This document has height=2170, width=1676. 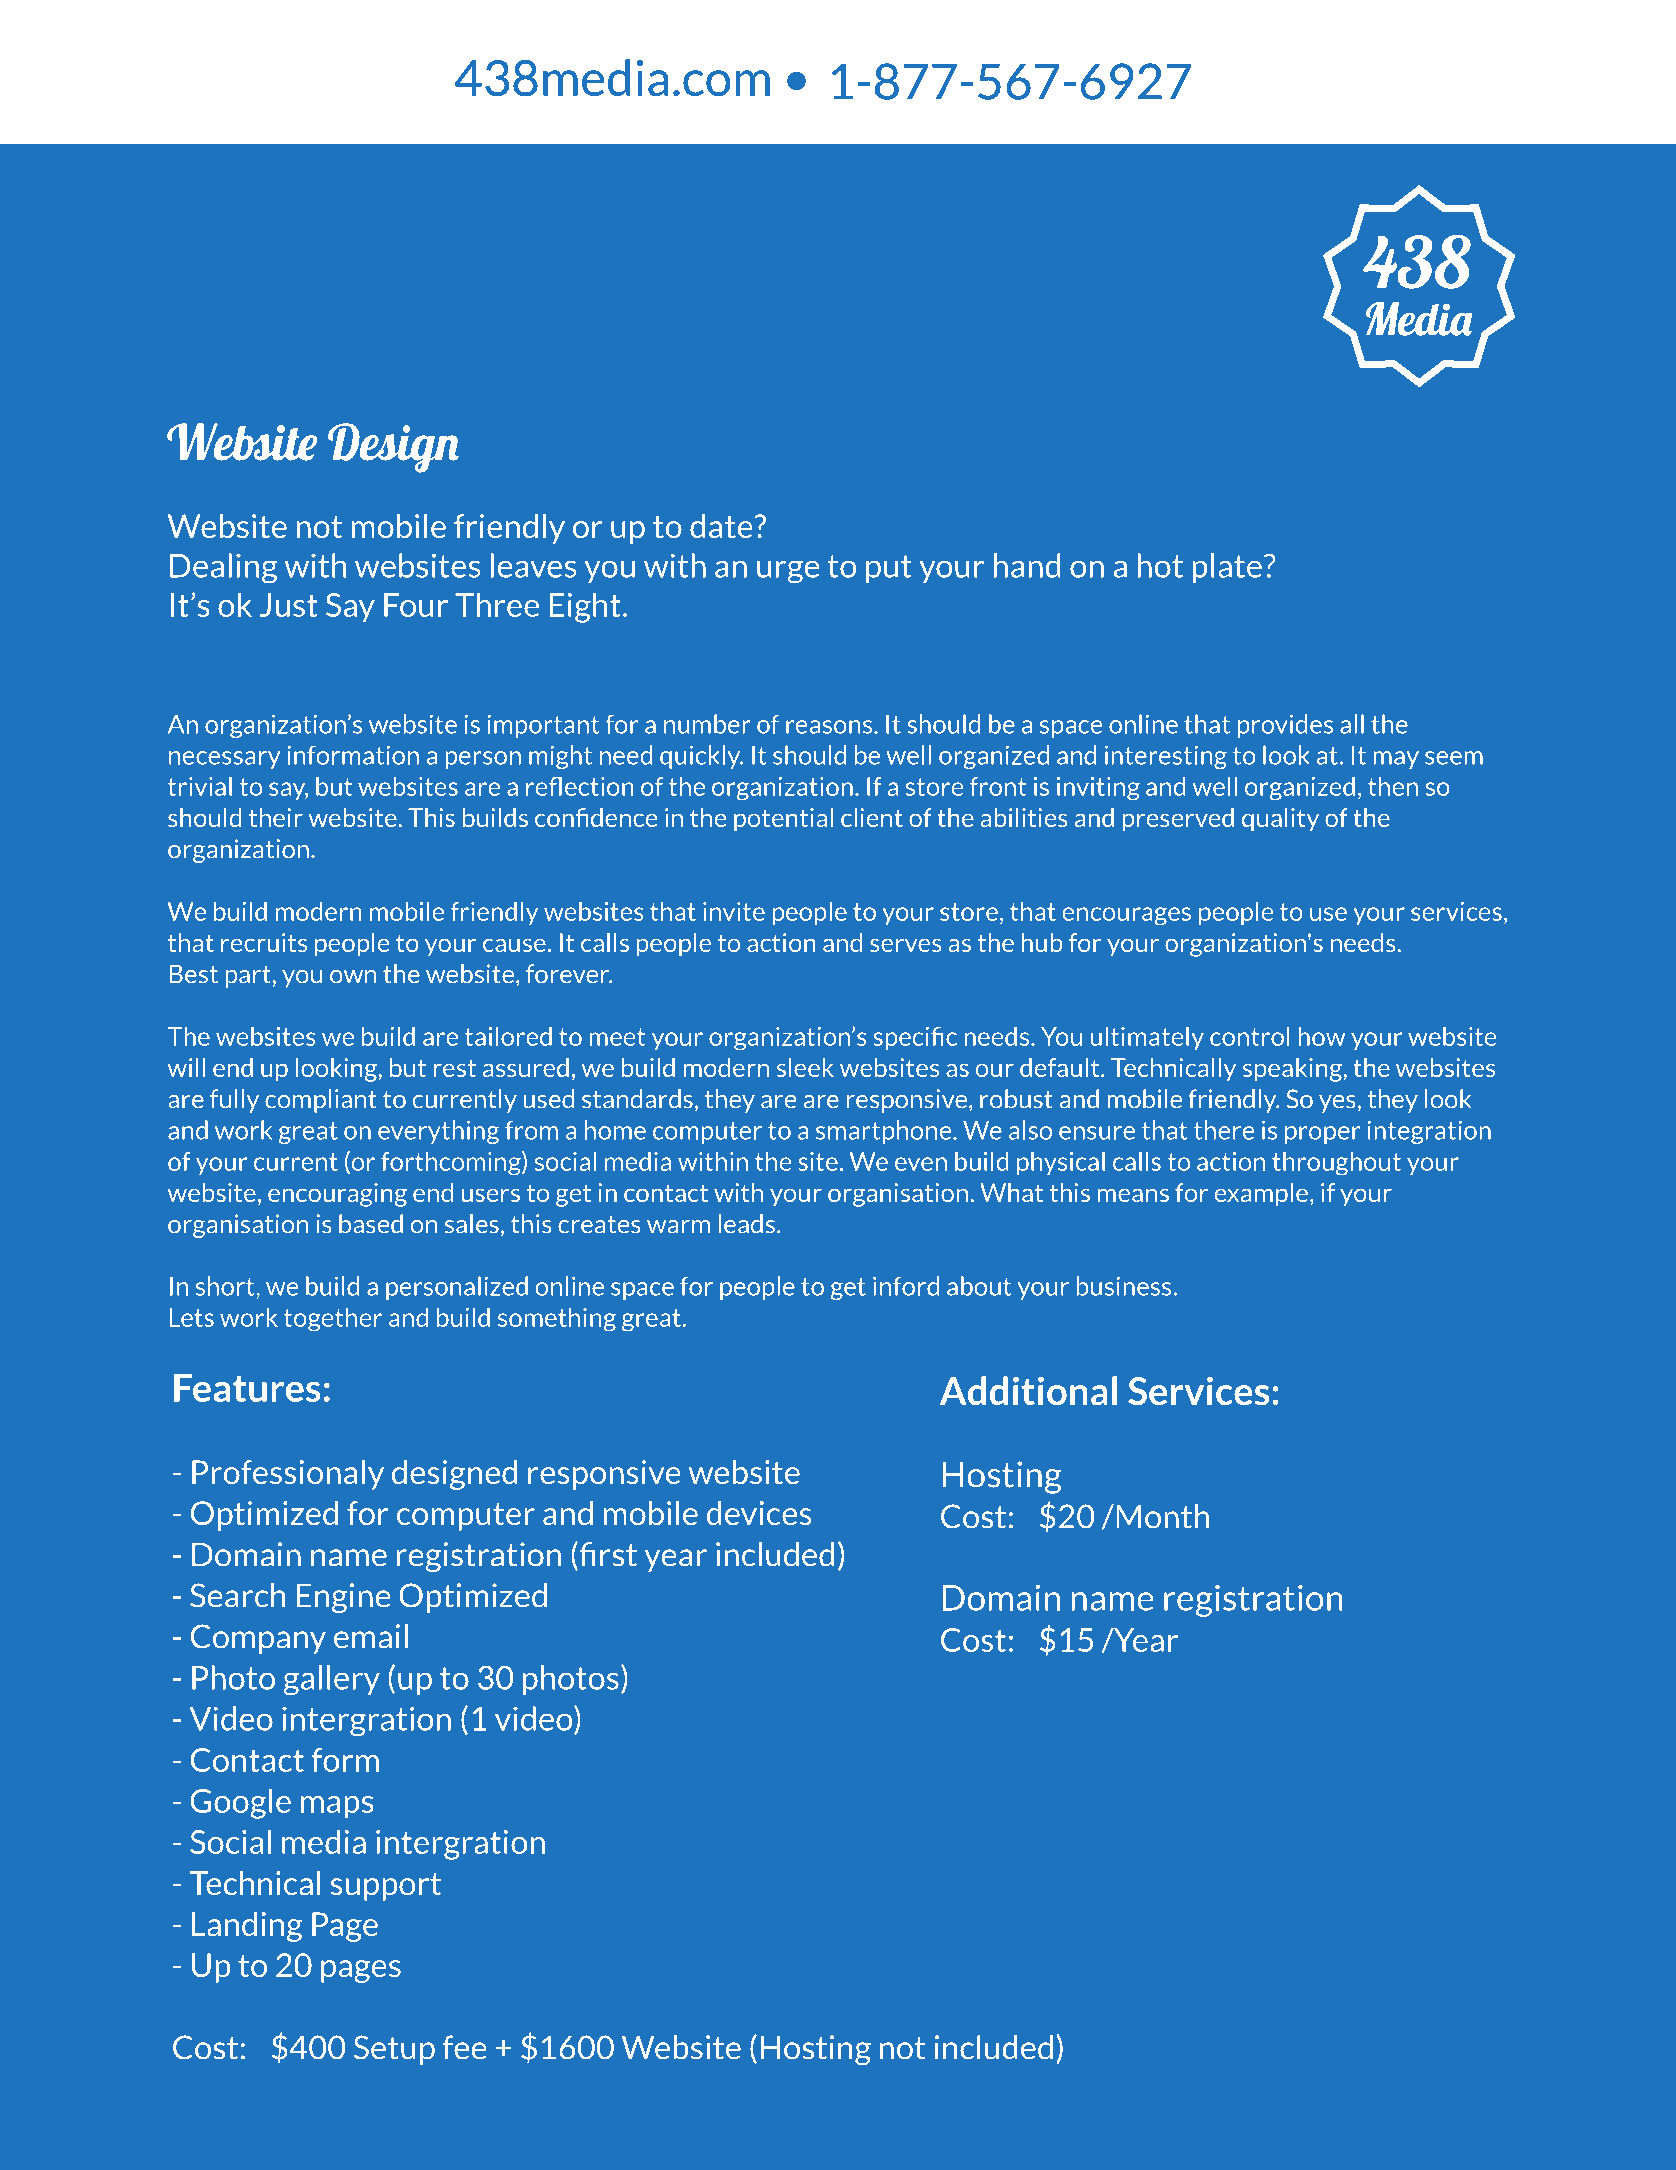 I want to click on Professionaly, so click(x=288, y=1475).
